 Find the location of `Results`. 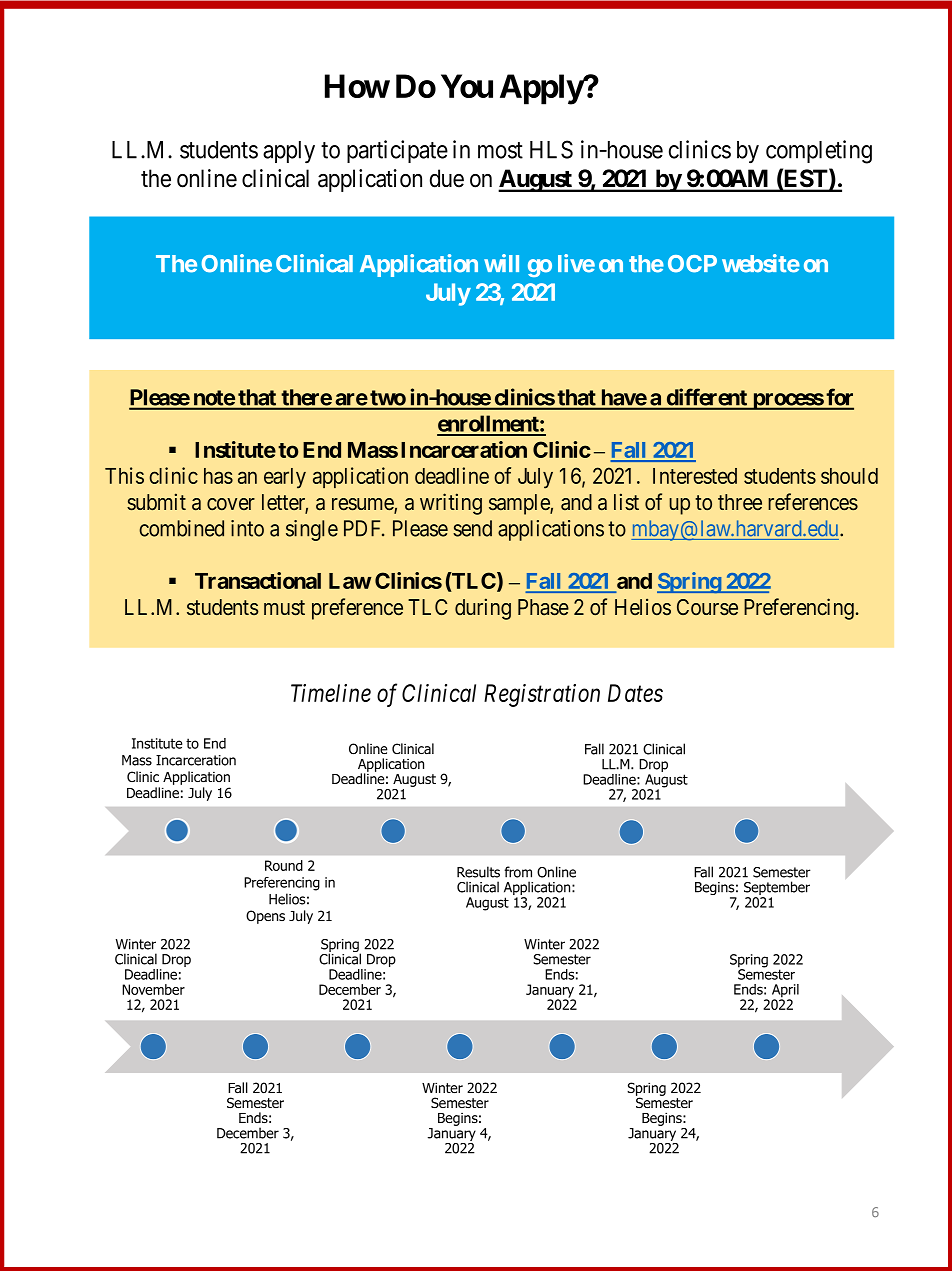

Results is located at coordinates (478, 872).
